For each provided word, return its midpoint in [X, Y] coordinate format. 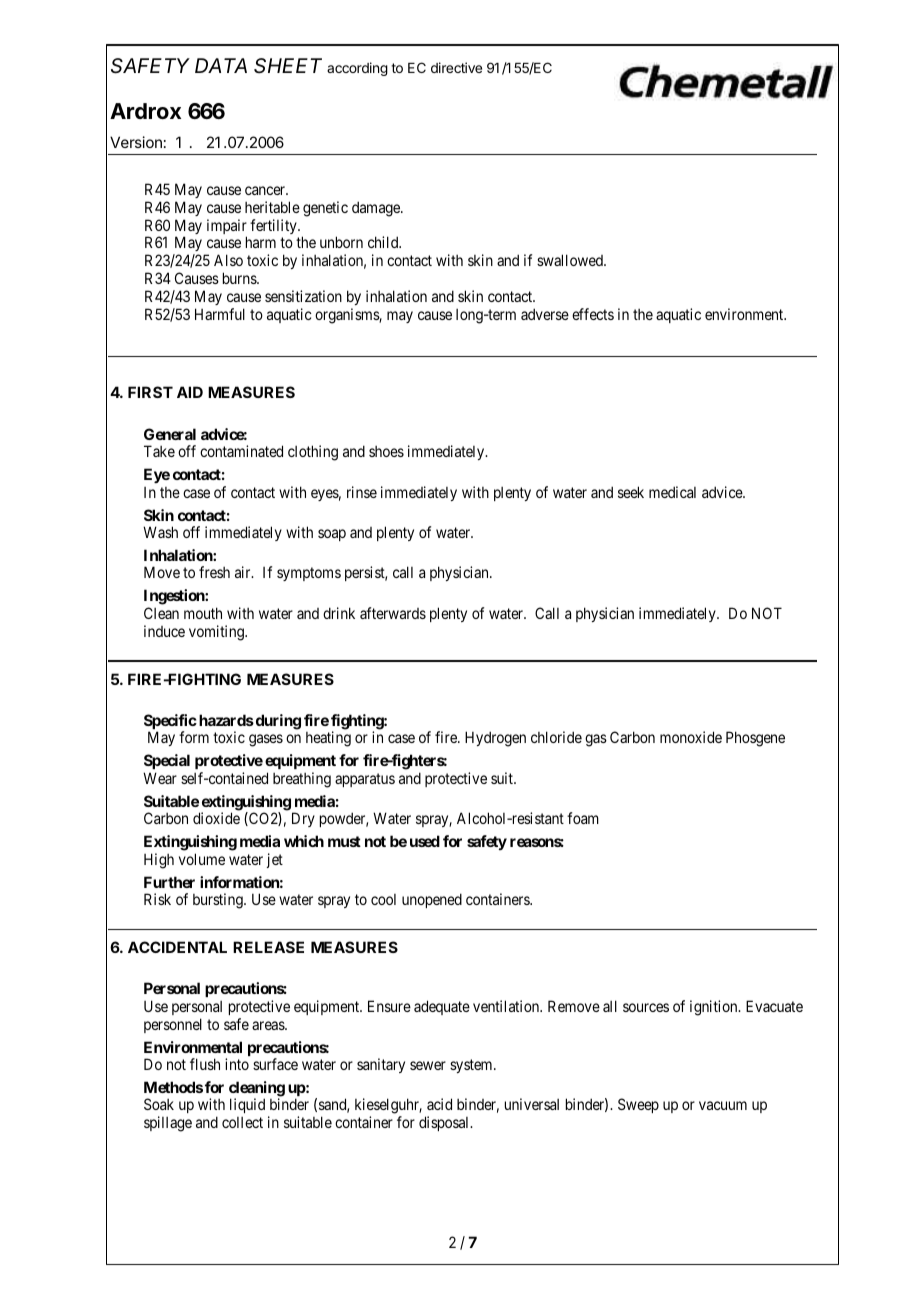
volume [202, 859]
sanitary [381, 1065]
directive [456, 67]
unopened [432, 900]
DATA [221, 65]
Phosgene [755, 739]
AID [190, 392]
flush [205, 1064]
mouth [203, 613]
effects [593, 314]
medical [672, 492]
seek [631, 492]
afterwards [393, 613]
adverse [545, 314]
